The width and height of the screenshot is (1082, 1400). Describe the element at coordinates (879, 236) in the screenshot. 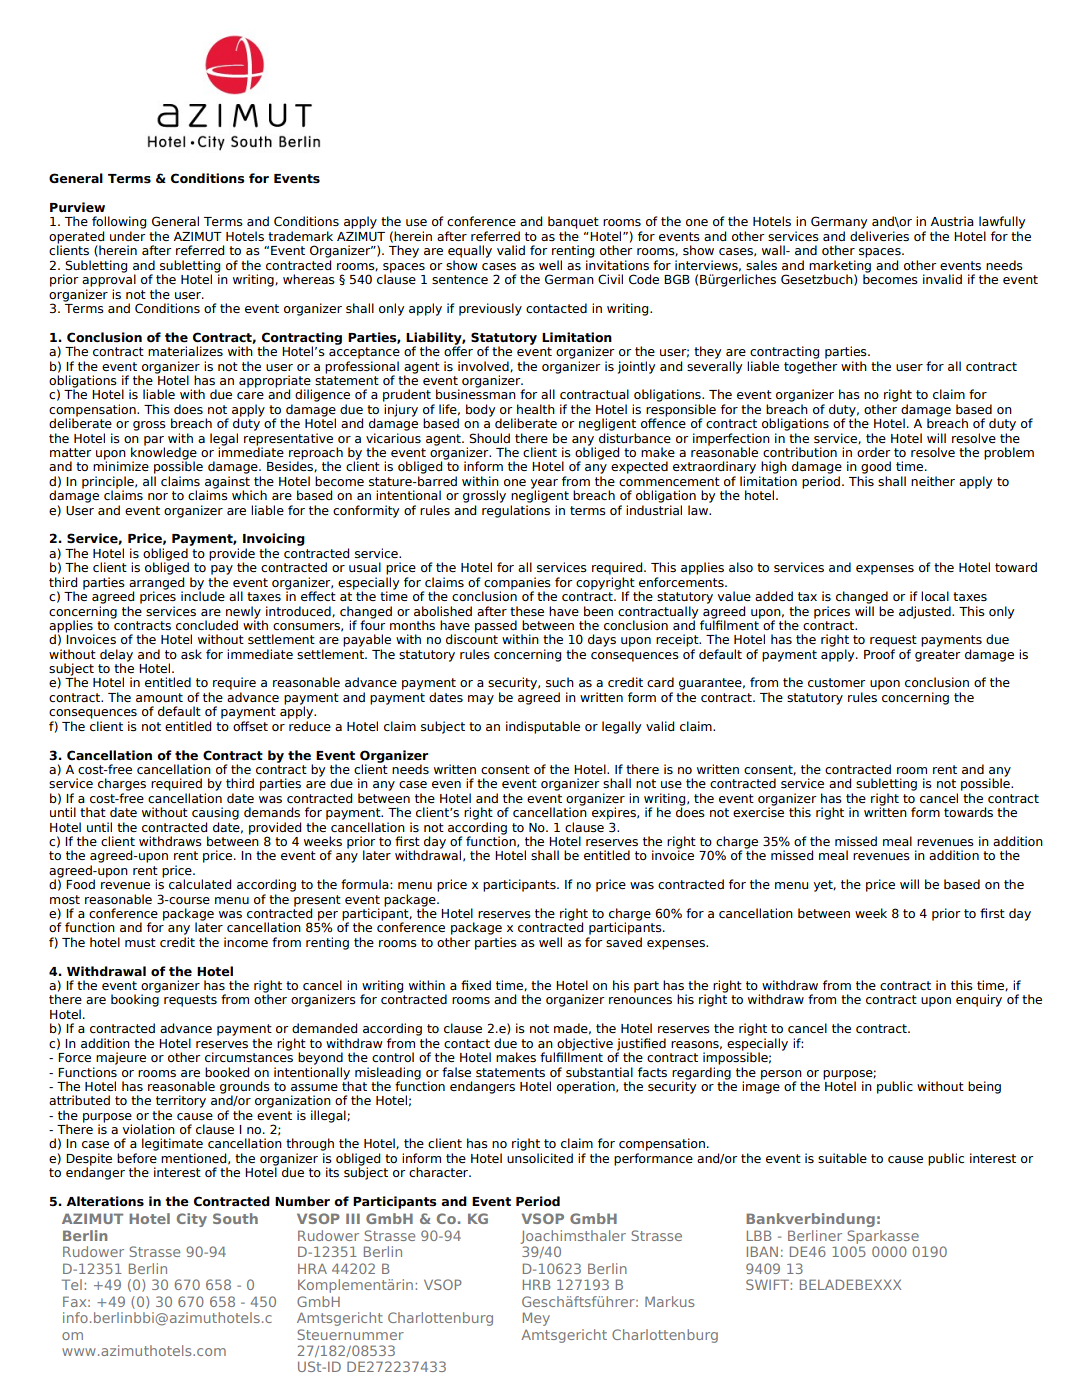

I see `deliveries` at that location.
